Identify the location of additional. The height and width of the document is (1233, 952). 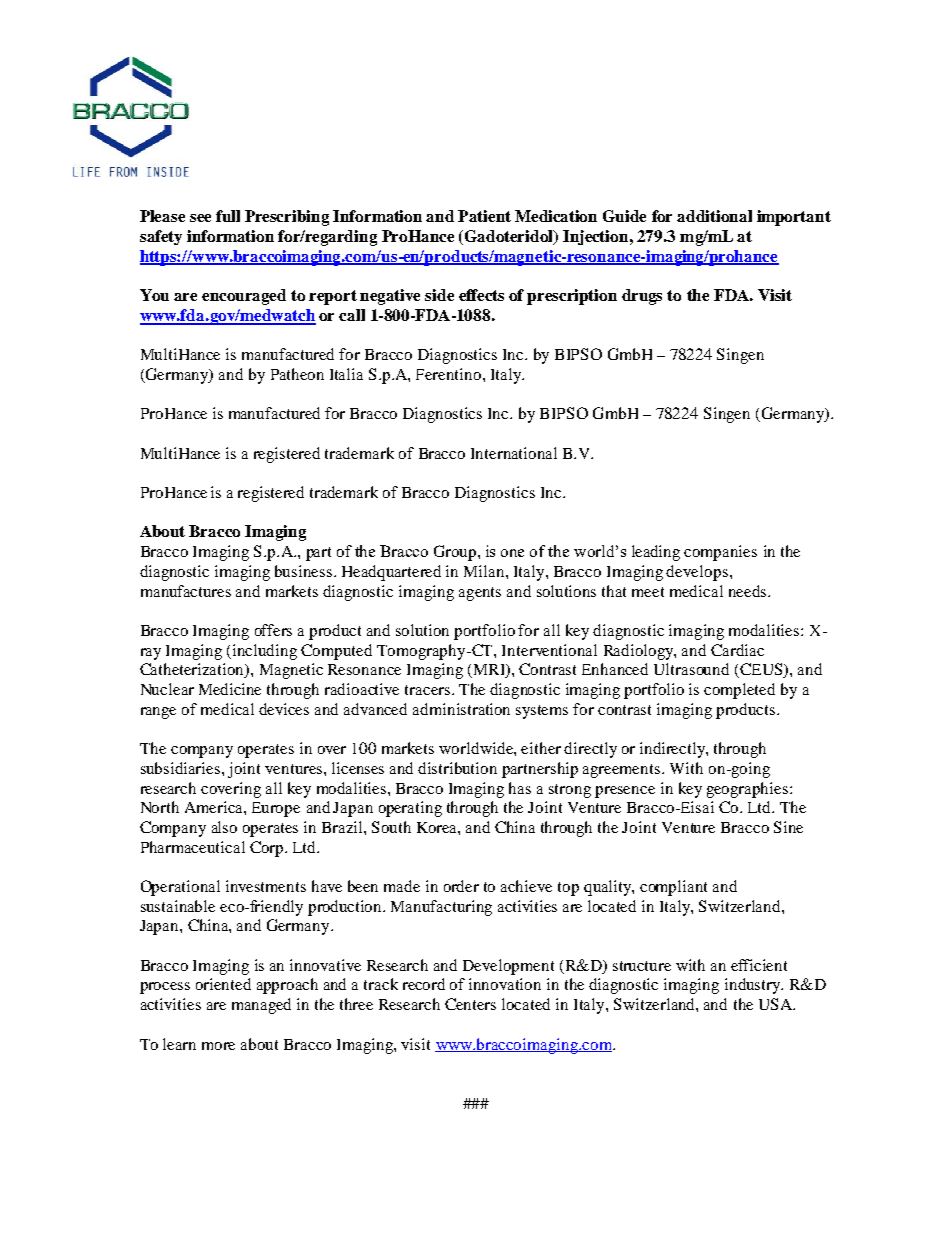
(714, 216).
